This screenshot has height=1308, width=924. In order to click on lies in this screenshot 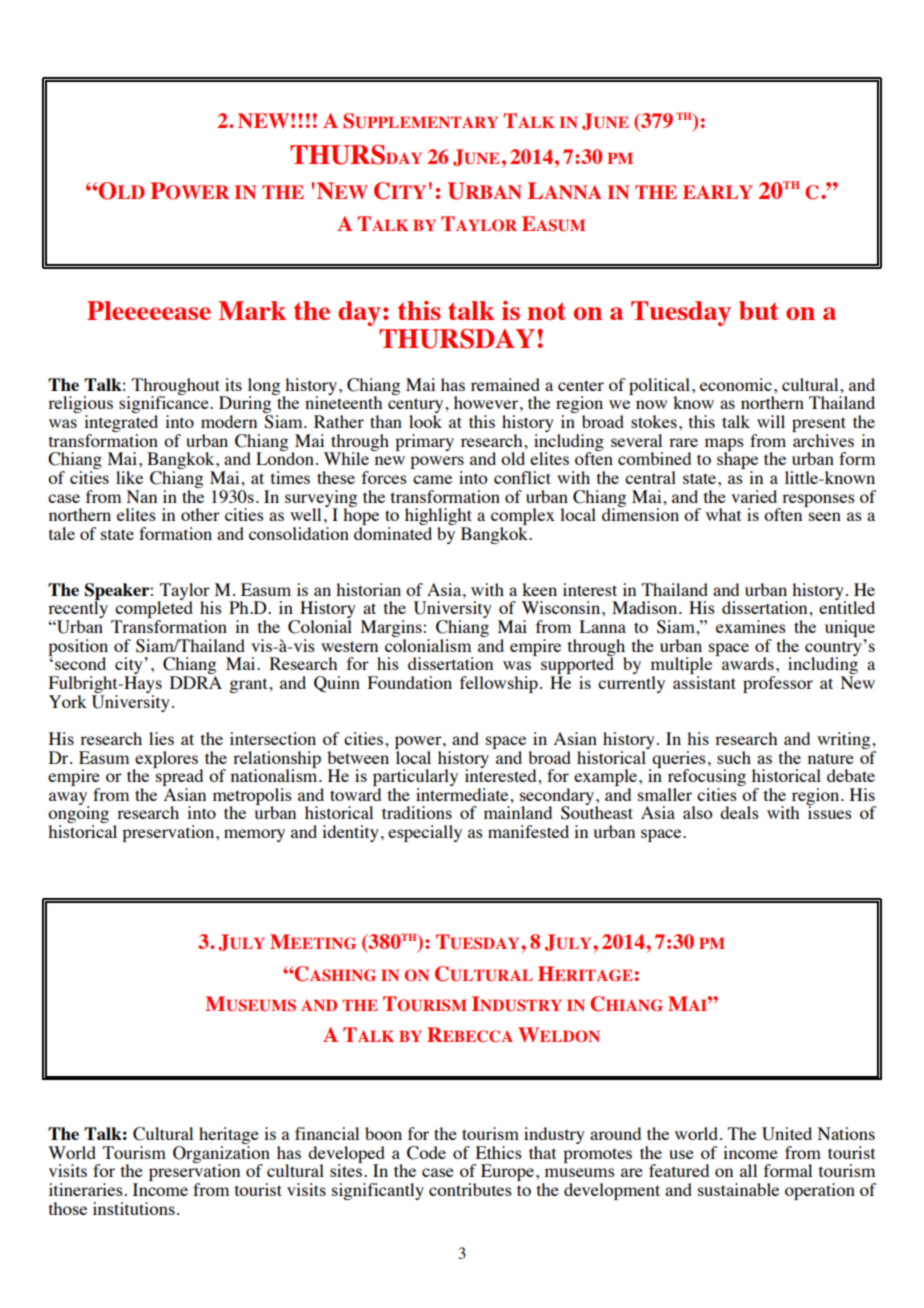, I will do `click(161, 738)`.
